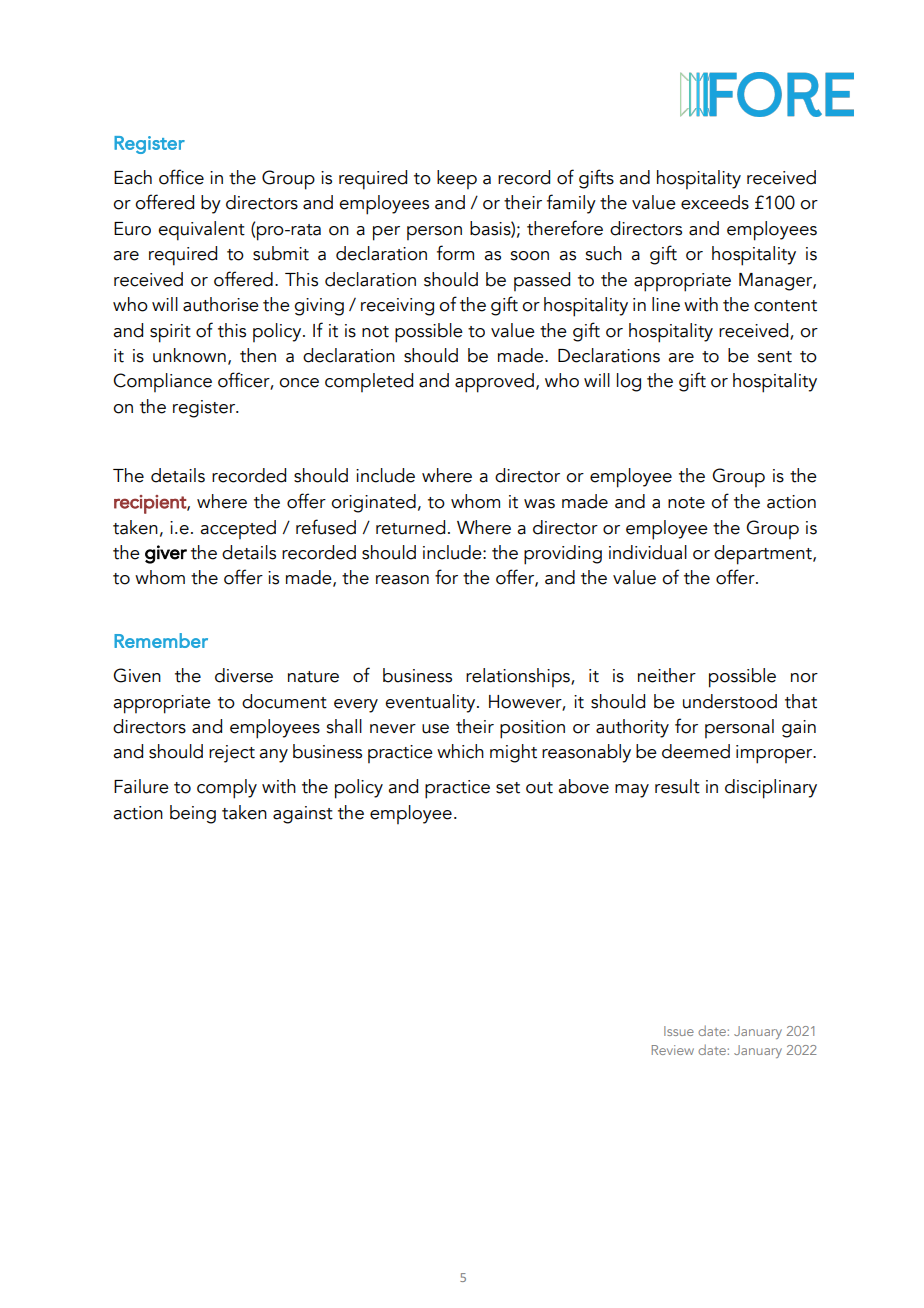 This image has width=924, height=1308. What do you see at coordinates (715, 202) in the image?
I see `exceeds` at bounding box center [715, 202].
